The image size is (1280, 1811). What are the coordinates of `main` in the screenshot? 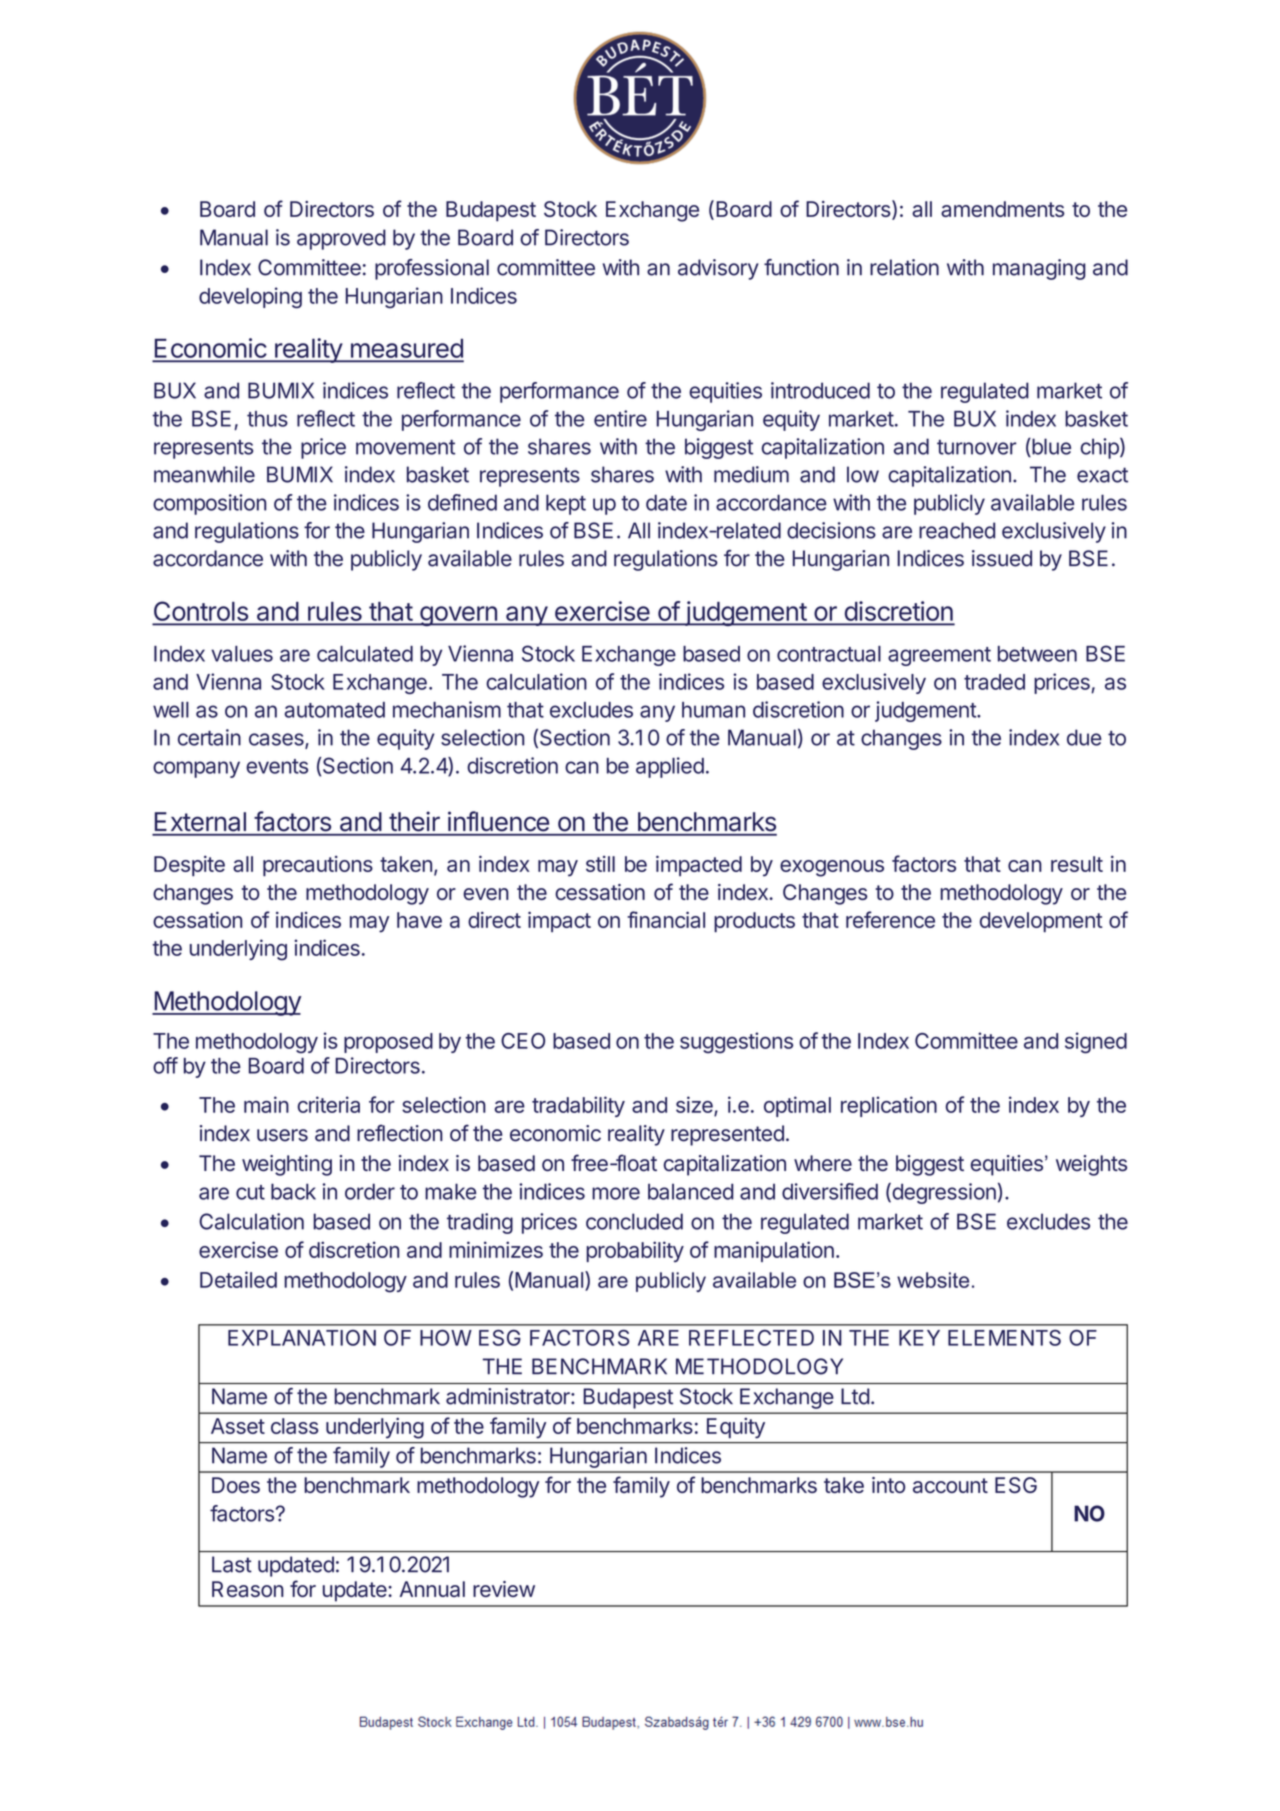 It's located at (266, 1104).
